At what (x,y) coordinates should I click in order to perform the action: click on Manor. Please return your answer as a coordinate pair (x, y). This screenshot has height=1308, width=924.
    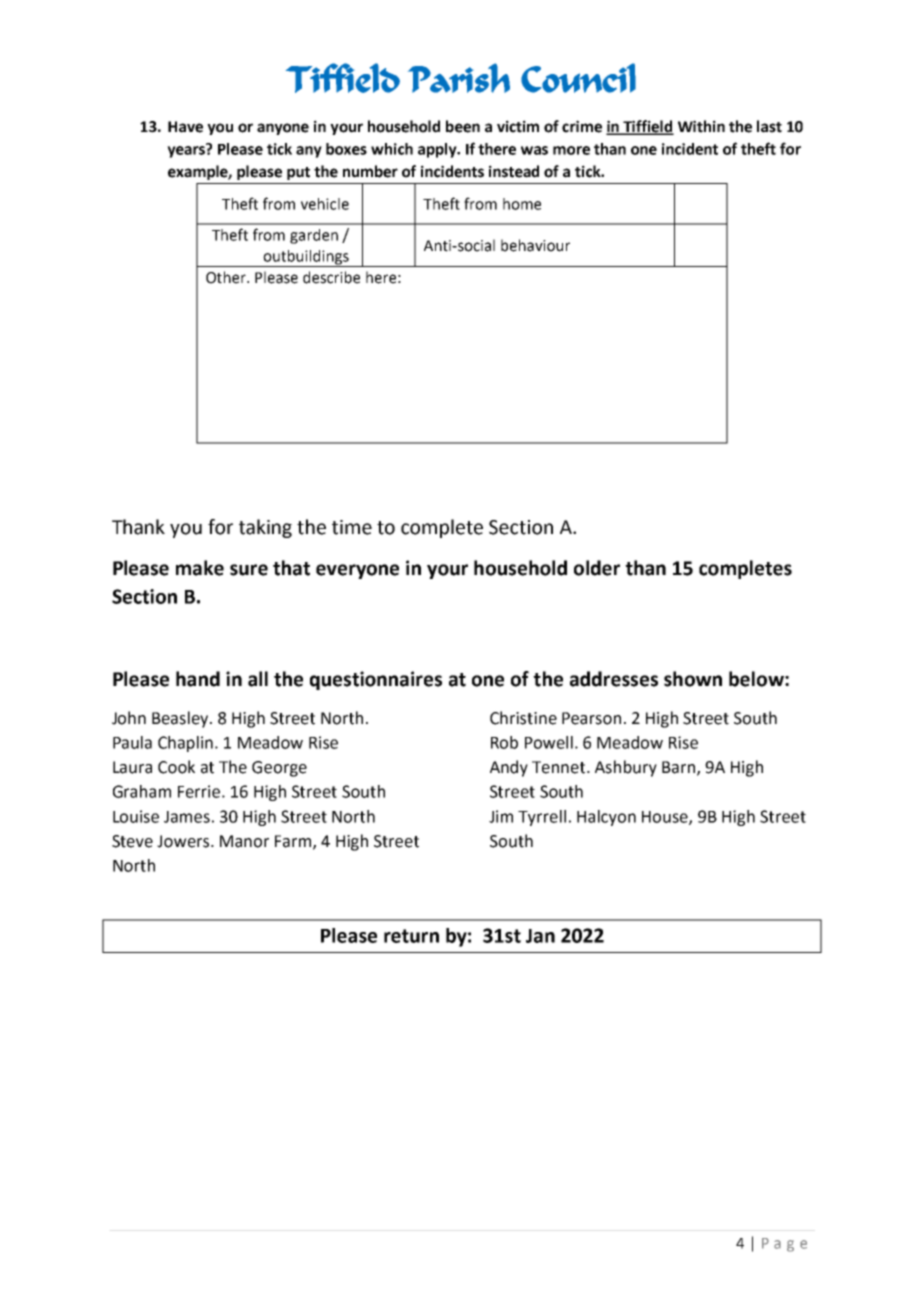
    Looking at the image, I should click on (244, 841).
